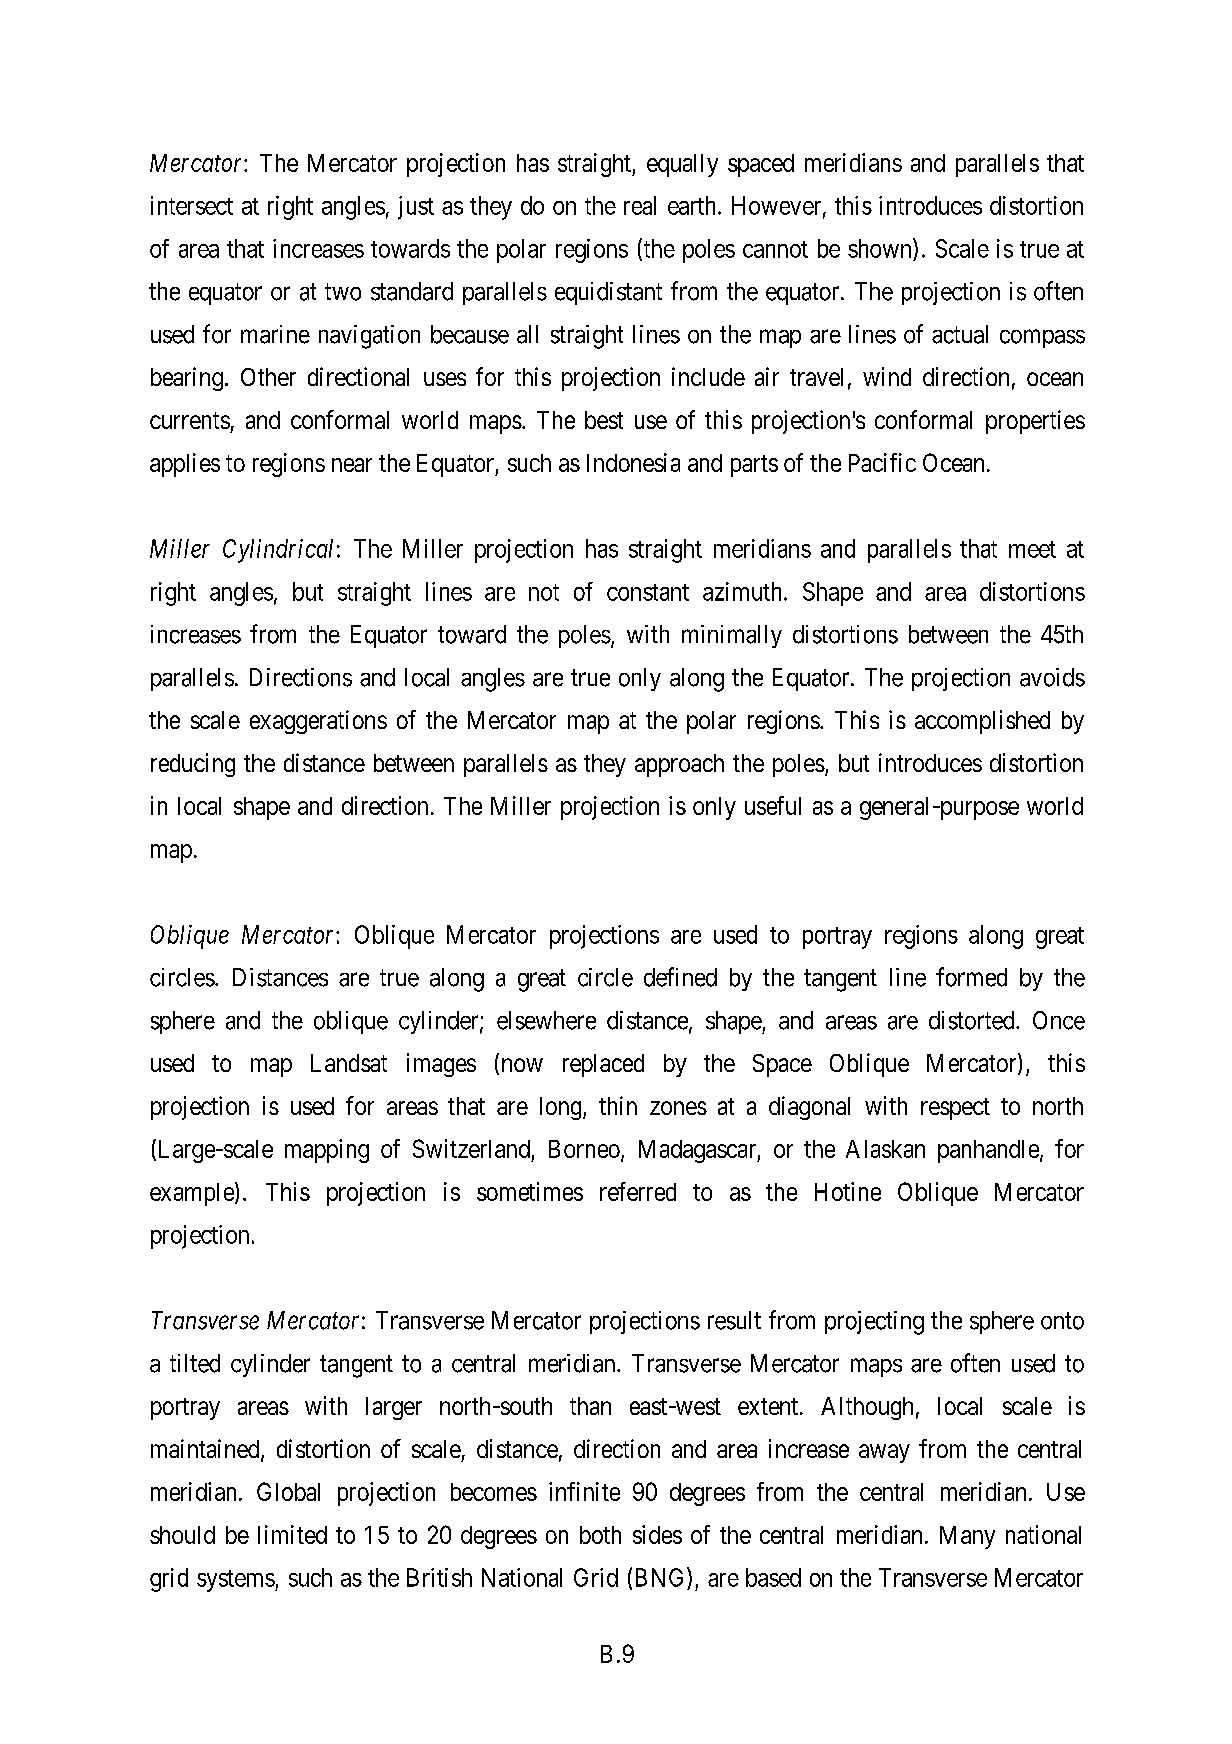  Describe the element at coordinates (193, 765) in the document. I see `reducing` at that location.
